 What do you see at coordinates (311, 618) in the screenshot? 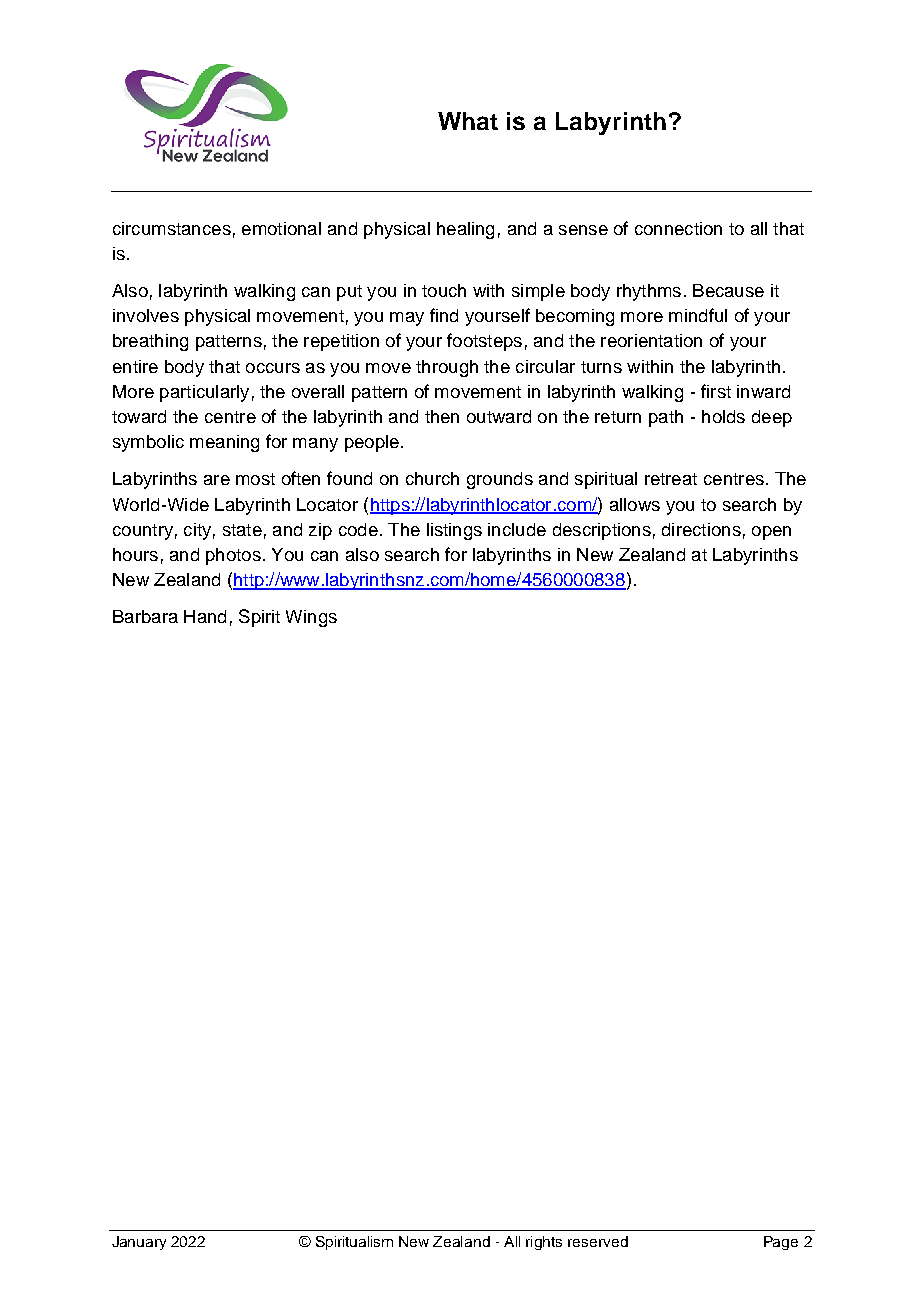
I see `Wings` at bounding box center [311, 618].
